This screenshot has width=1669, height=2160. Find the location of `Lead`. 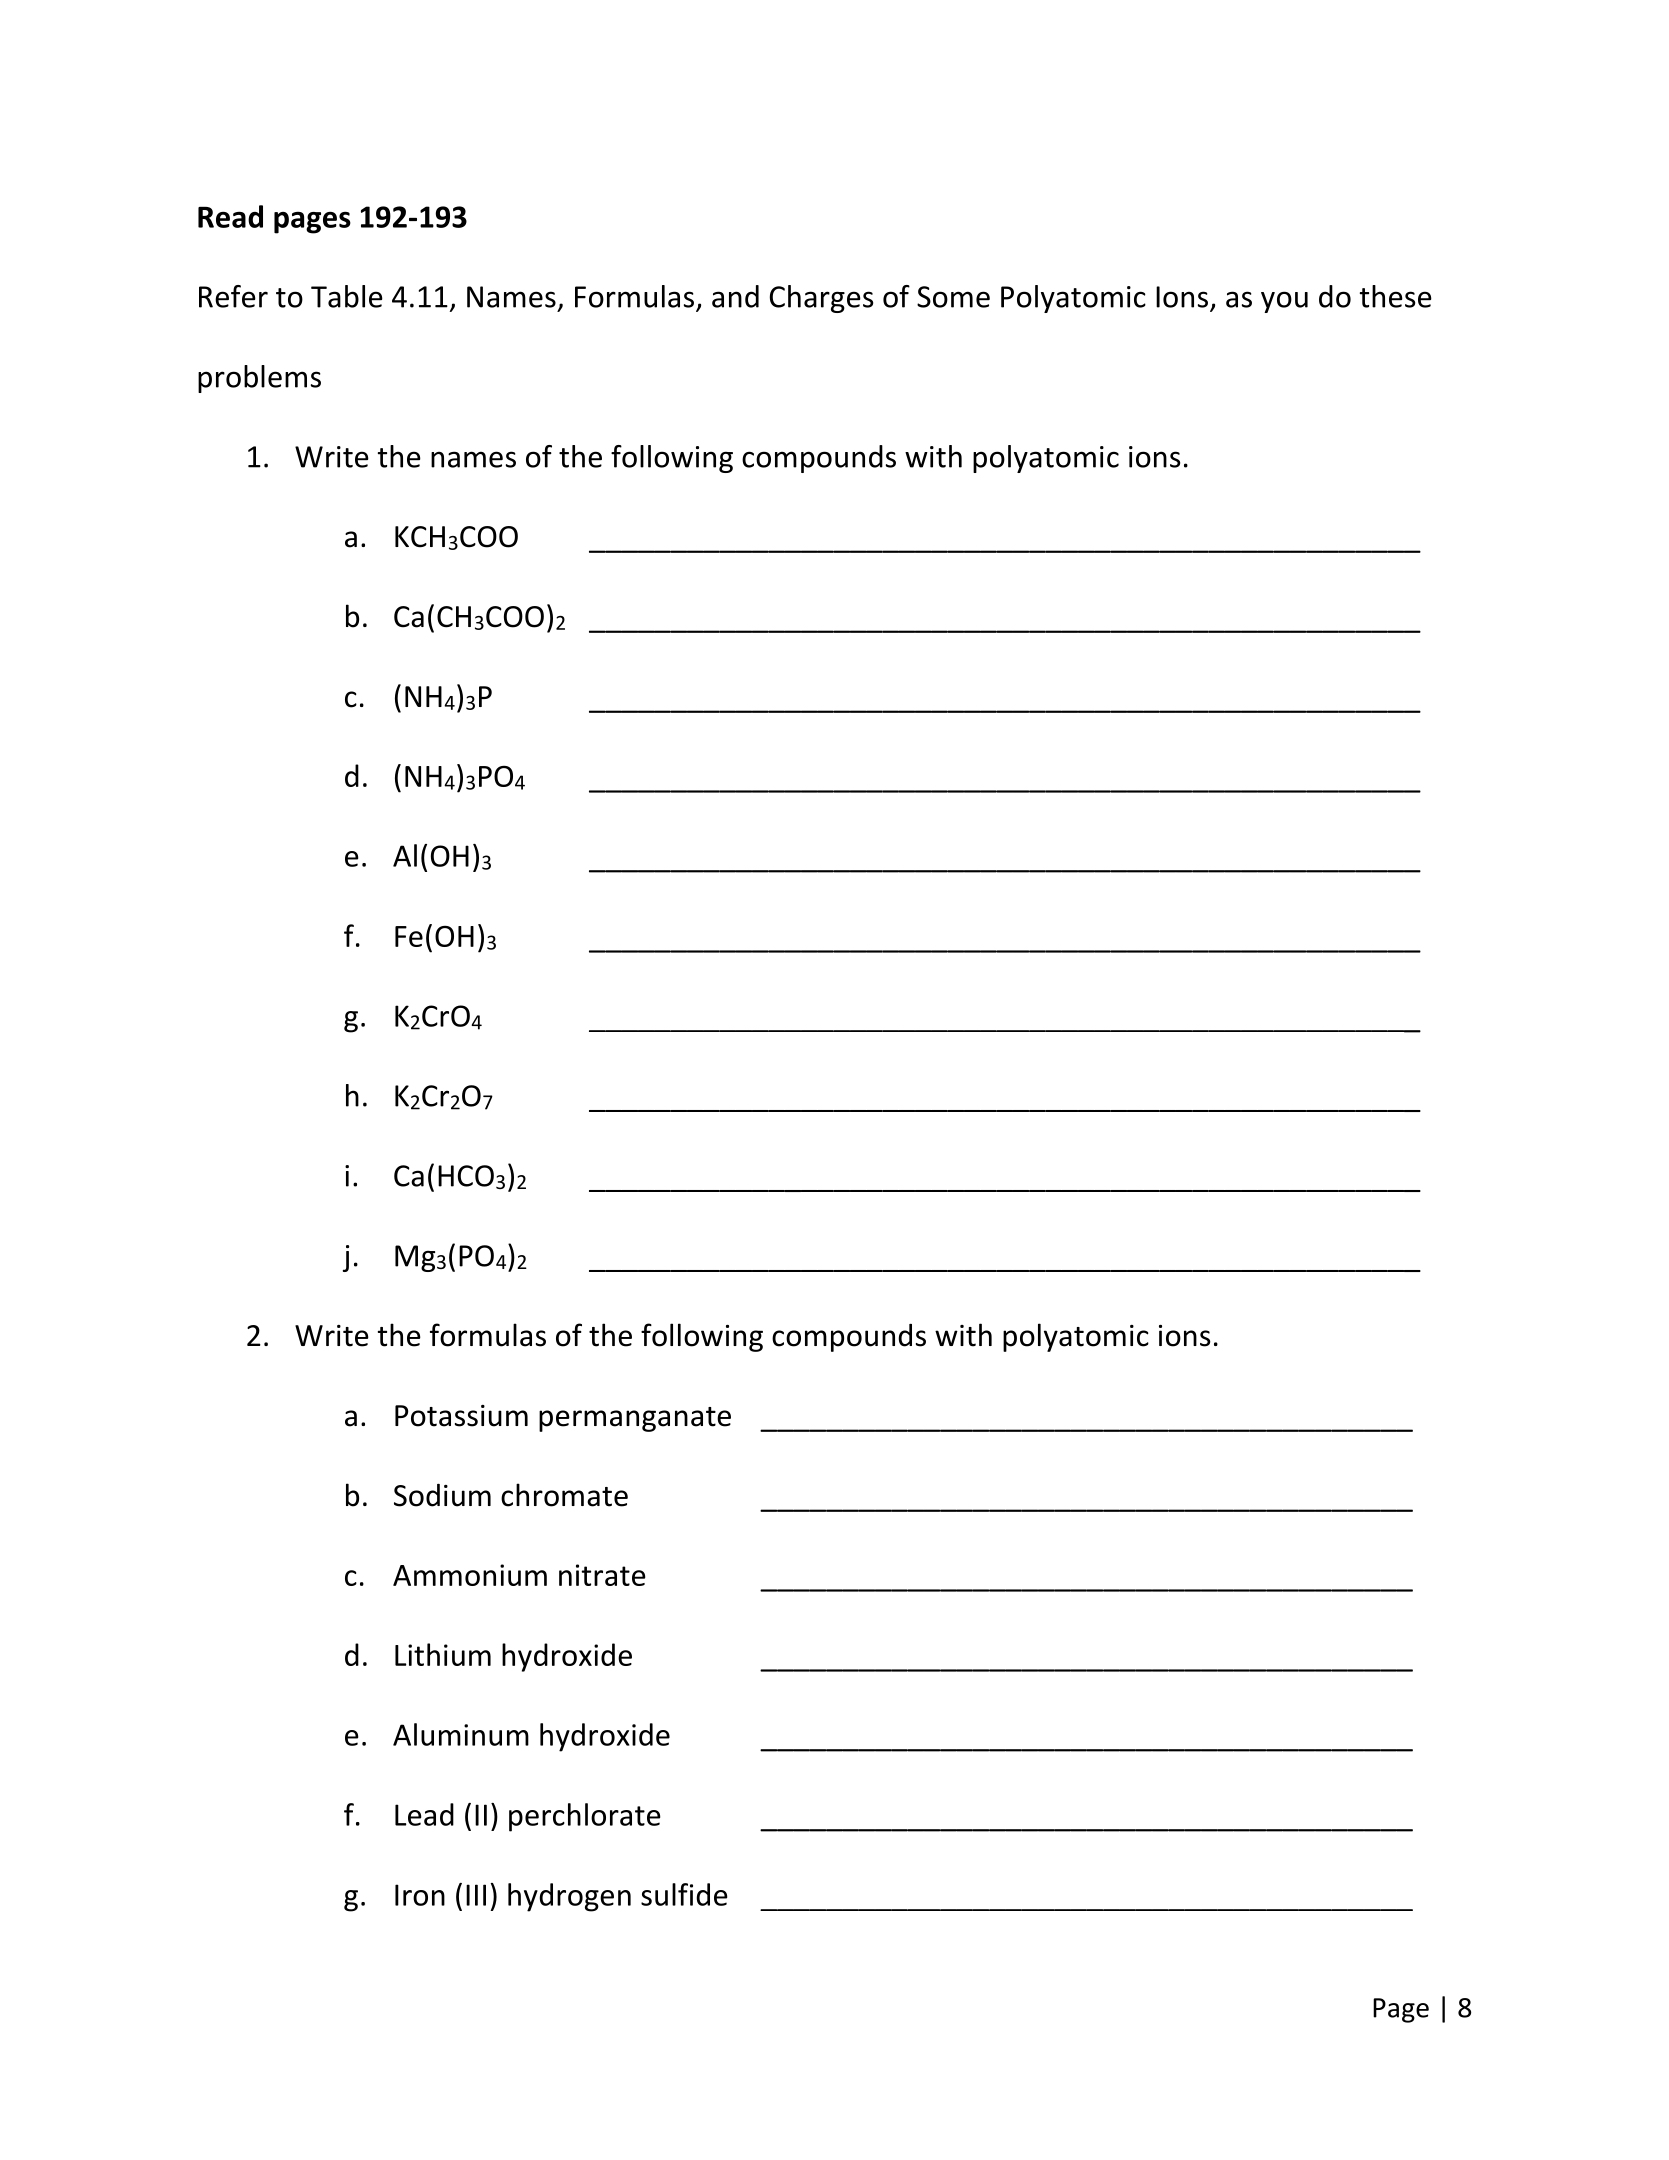

Lead is located at coordinates (424, 1814).
